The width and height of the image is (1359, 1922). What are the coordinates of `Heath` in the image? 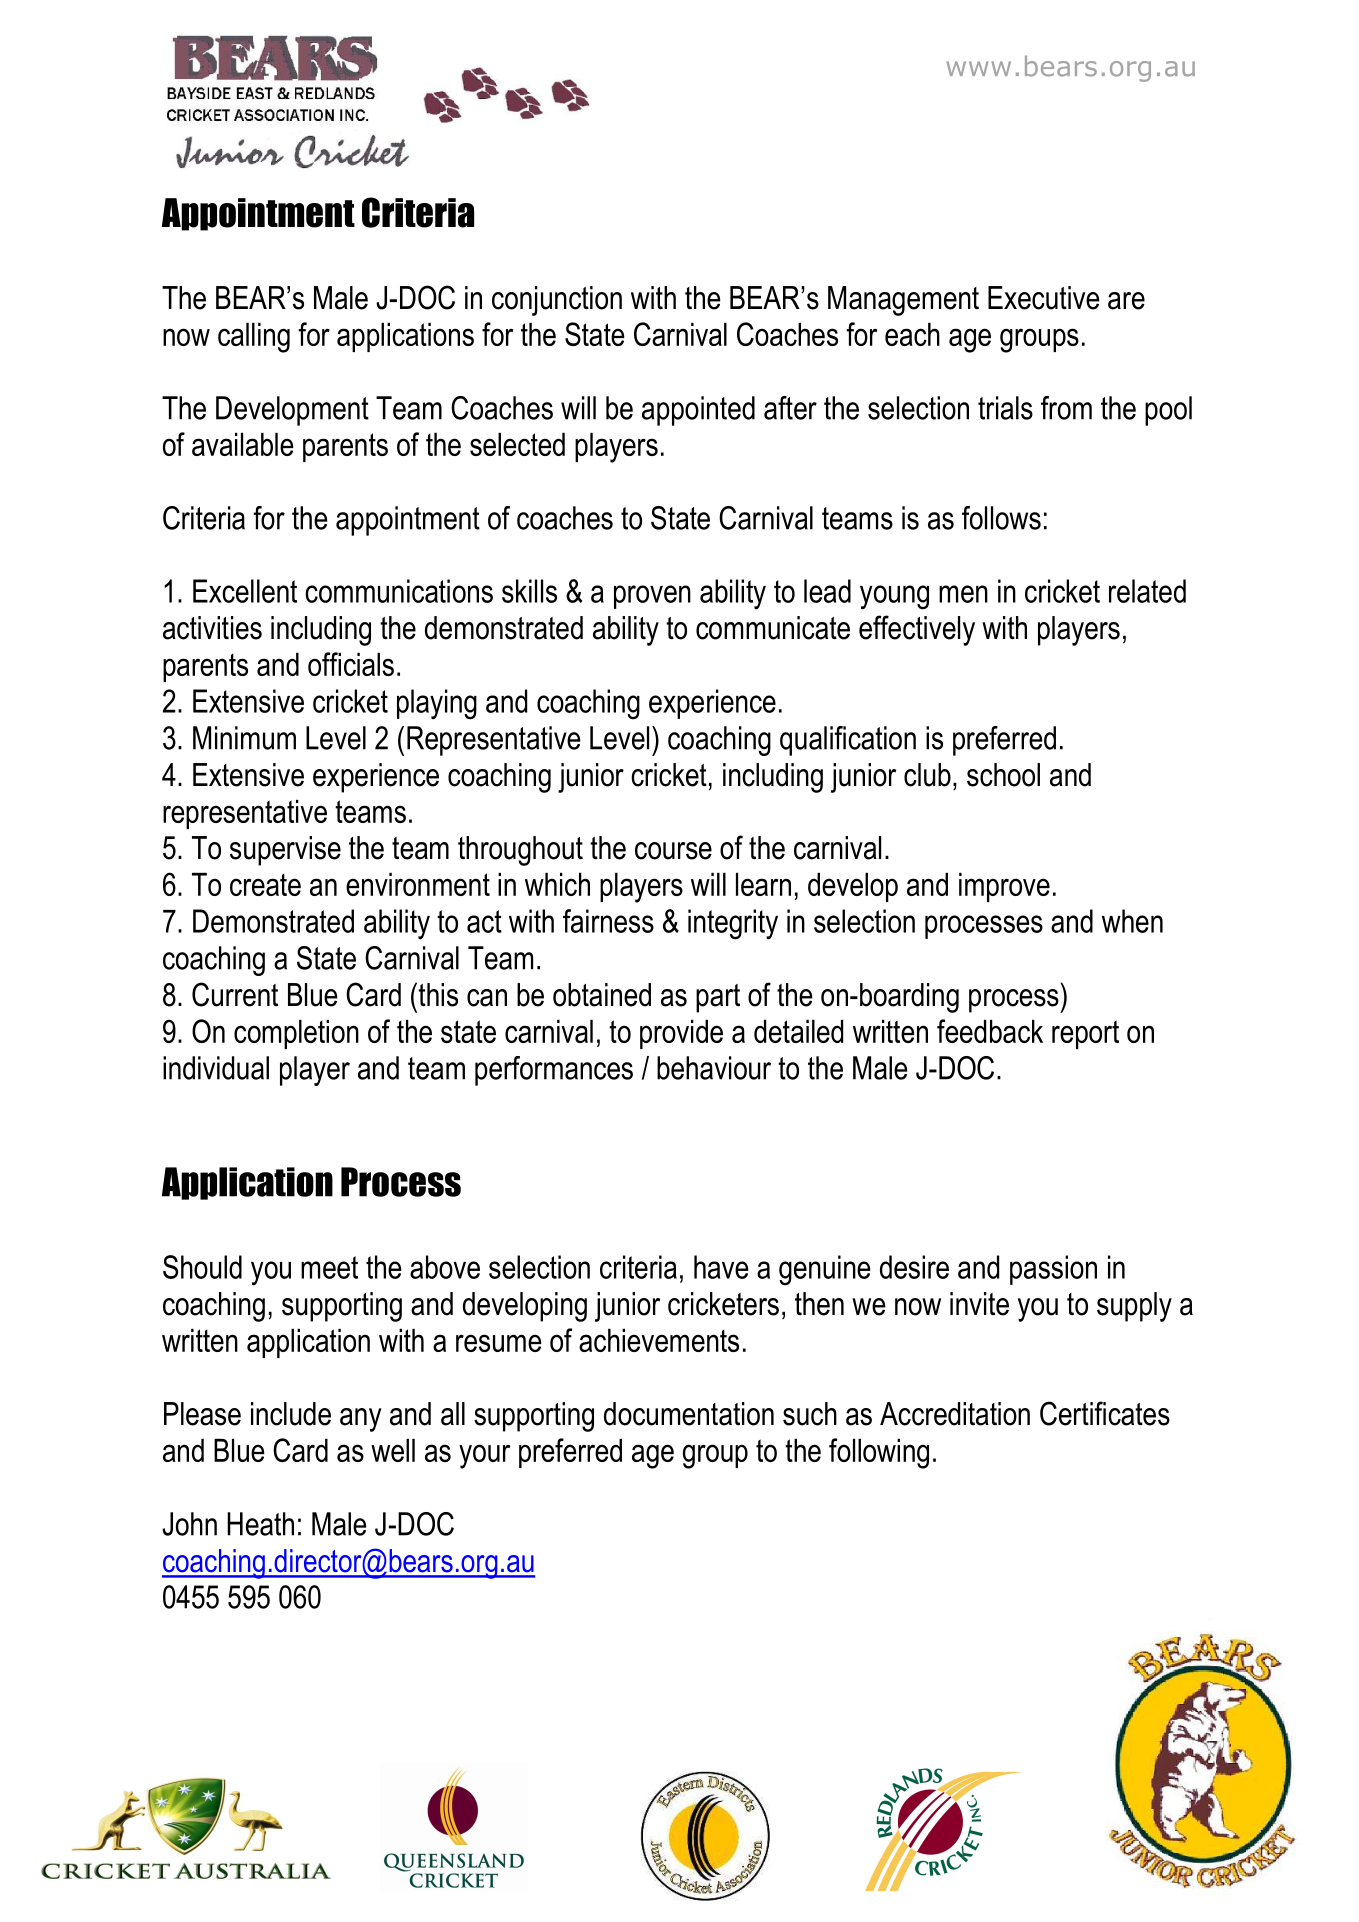 It's located at (260, 1524).
